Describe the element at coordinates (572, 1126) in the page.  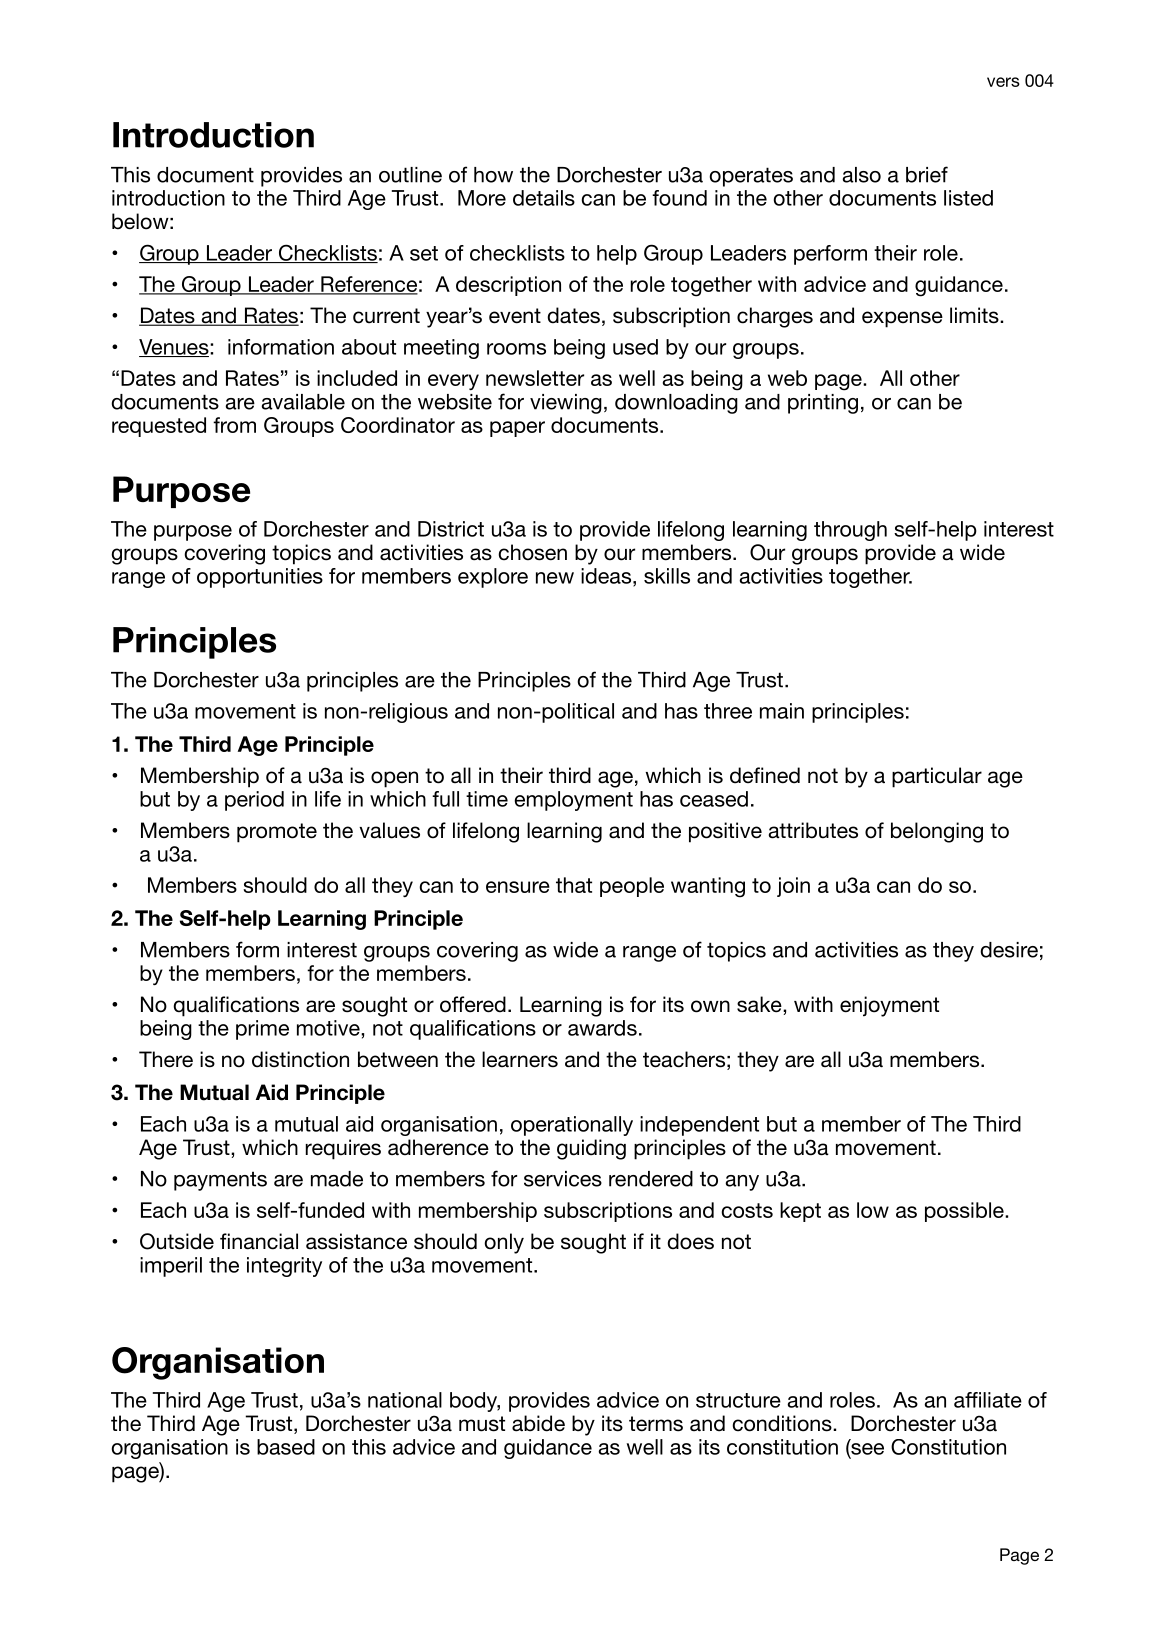
I see `operationally` at that location.
